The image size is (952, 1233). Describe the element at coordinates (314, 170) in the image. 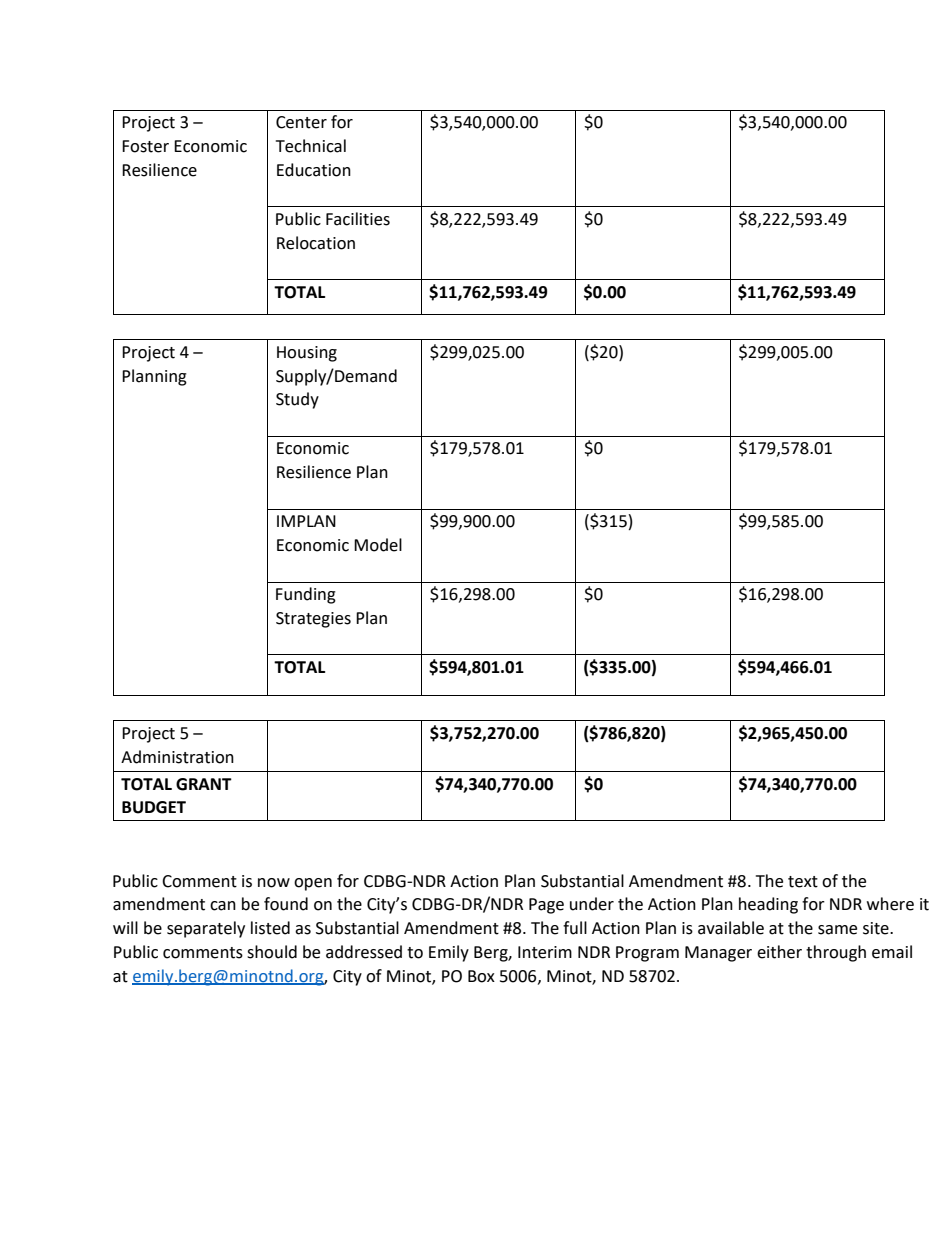

I see `Education` at that location.
